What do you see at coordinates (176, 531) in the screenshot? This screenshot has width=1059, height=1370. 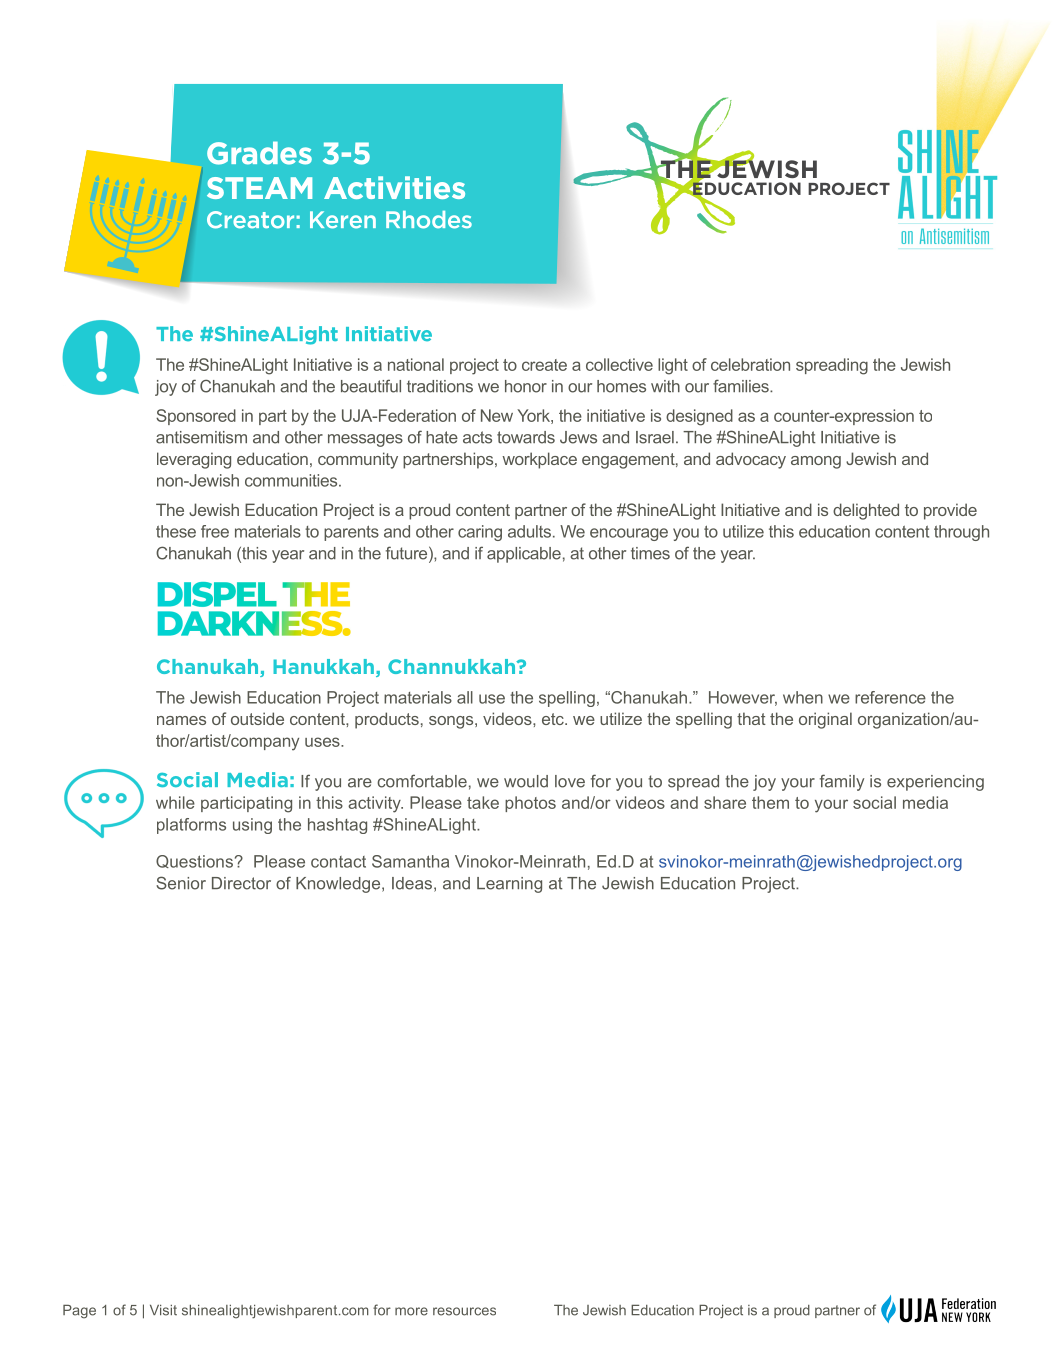 I see `these` at bounding box center [176, 531].
